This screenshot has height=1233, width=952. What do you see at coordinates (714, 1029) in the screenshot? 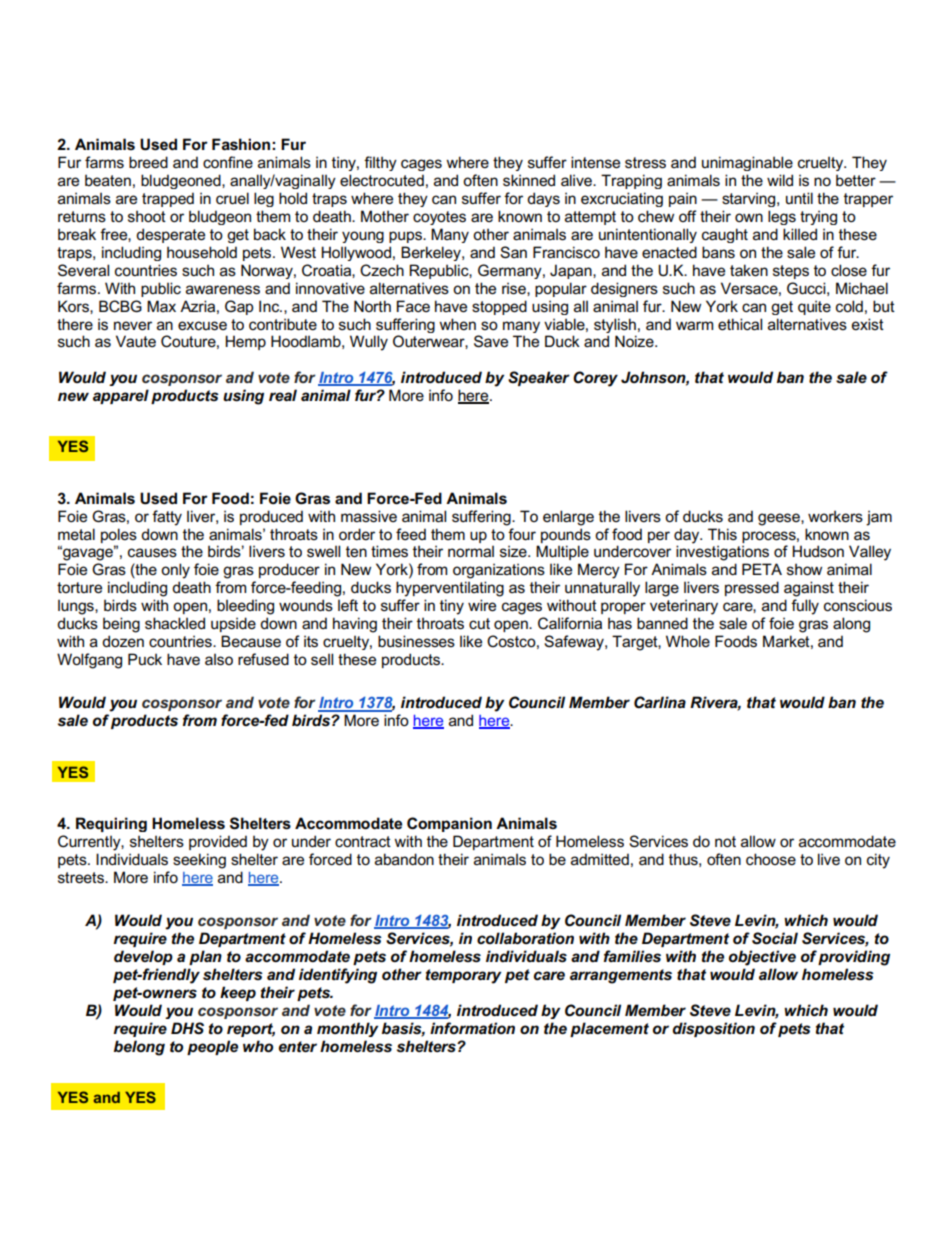
I see `disposition` at bounding box center [714, 1029].
